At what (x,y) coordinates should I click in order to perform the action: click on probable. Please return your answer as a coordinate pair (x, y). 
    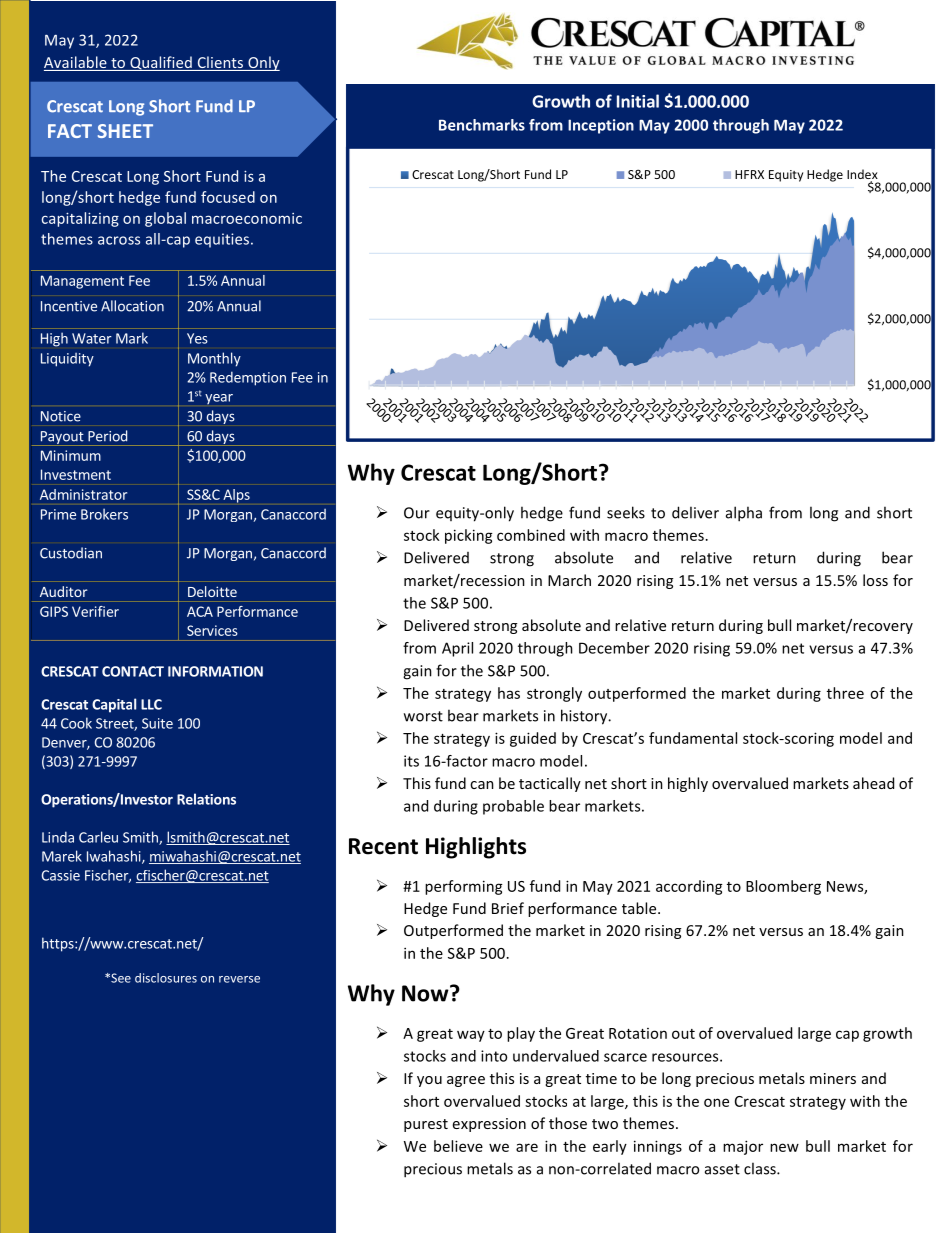
    Looking at the image, I should click on (513, 807).
